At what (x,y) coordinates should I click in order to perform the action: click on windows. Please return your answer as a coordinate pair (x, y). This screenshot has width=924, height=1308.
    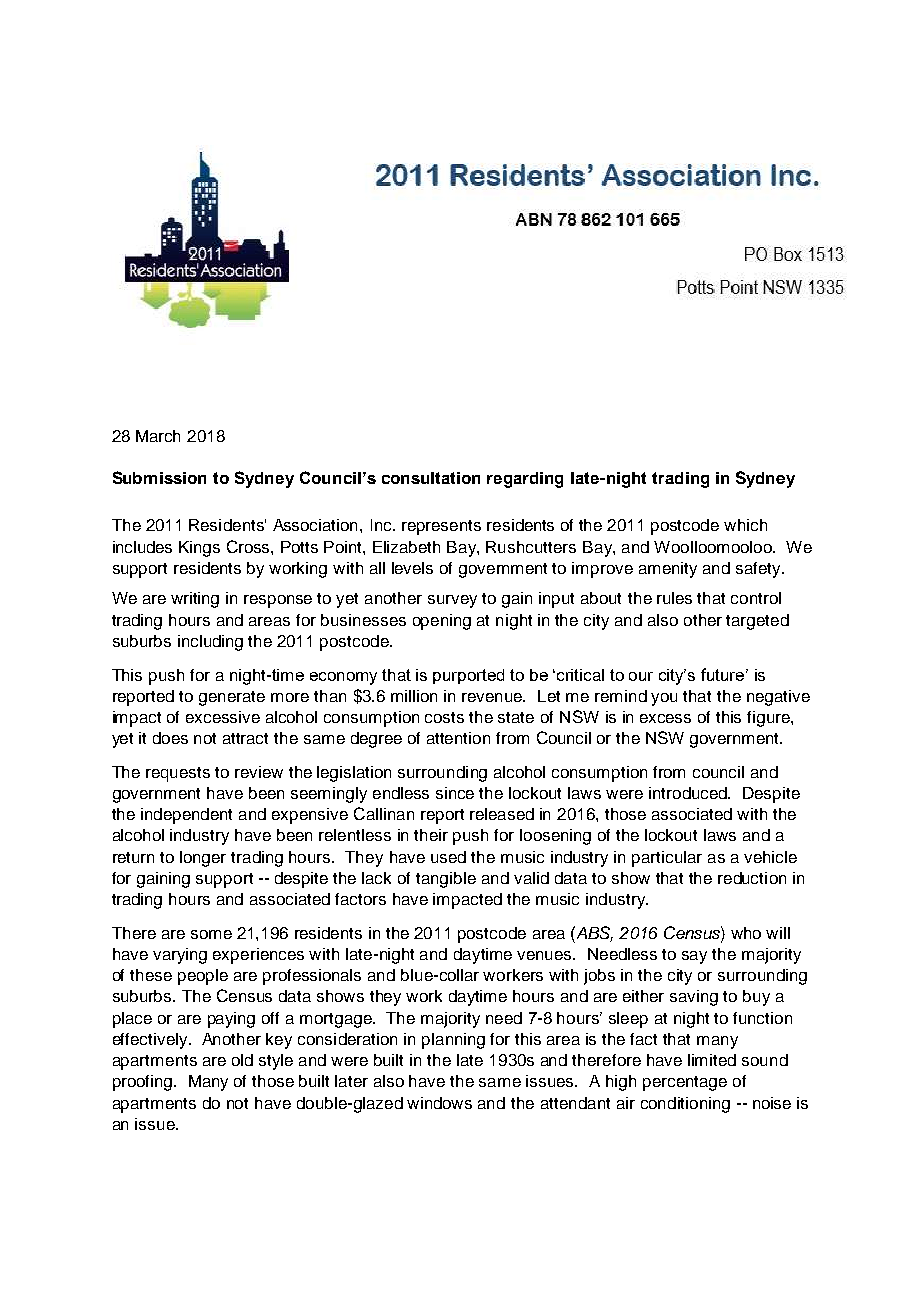
    Looking at the image, I should click on (439, 1103).
